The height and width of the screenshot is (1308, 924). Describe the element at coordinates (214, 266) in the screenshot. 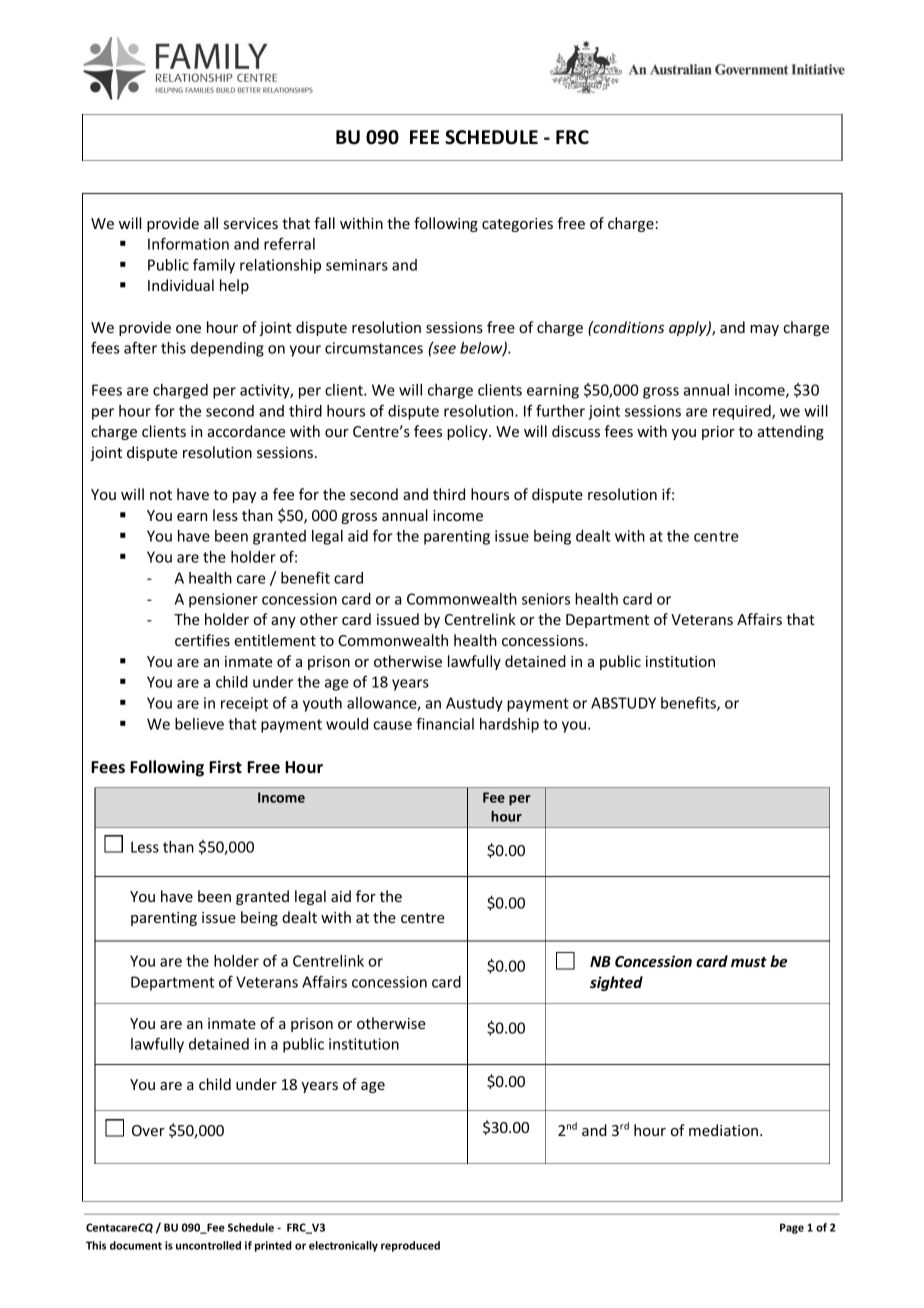

I see `family` at that location.
